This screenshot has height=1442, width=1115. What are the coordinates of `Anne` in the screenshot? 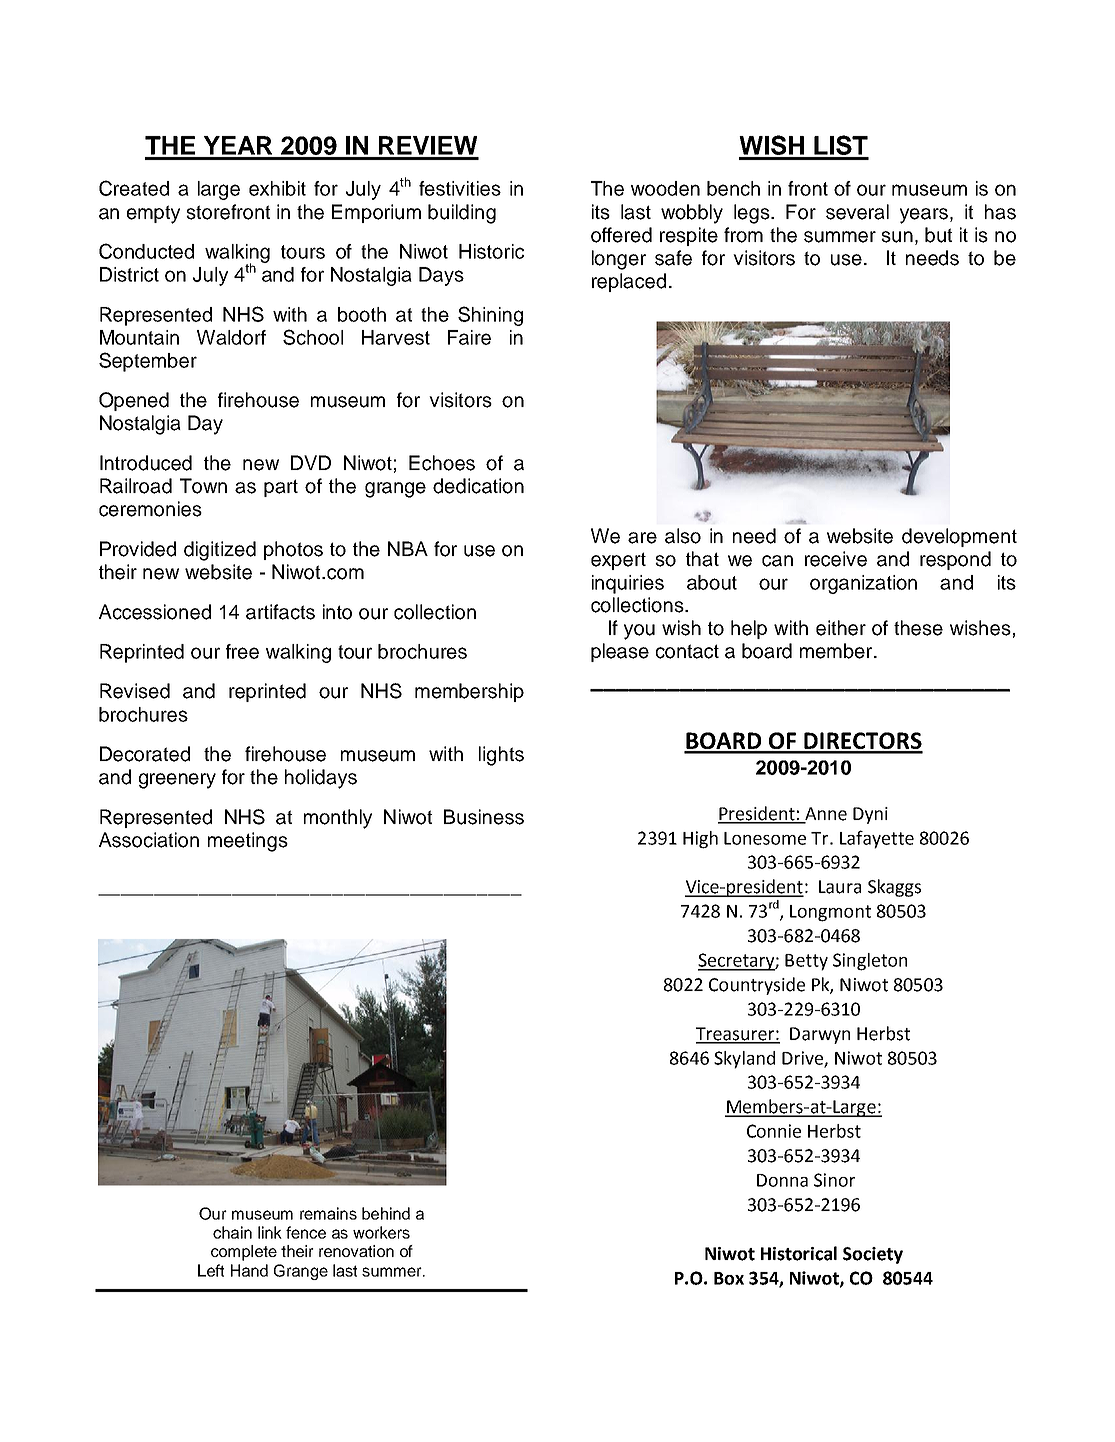 It's located at (826, 814).
